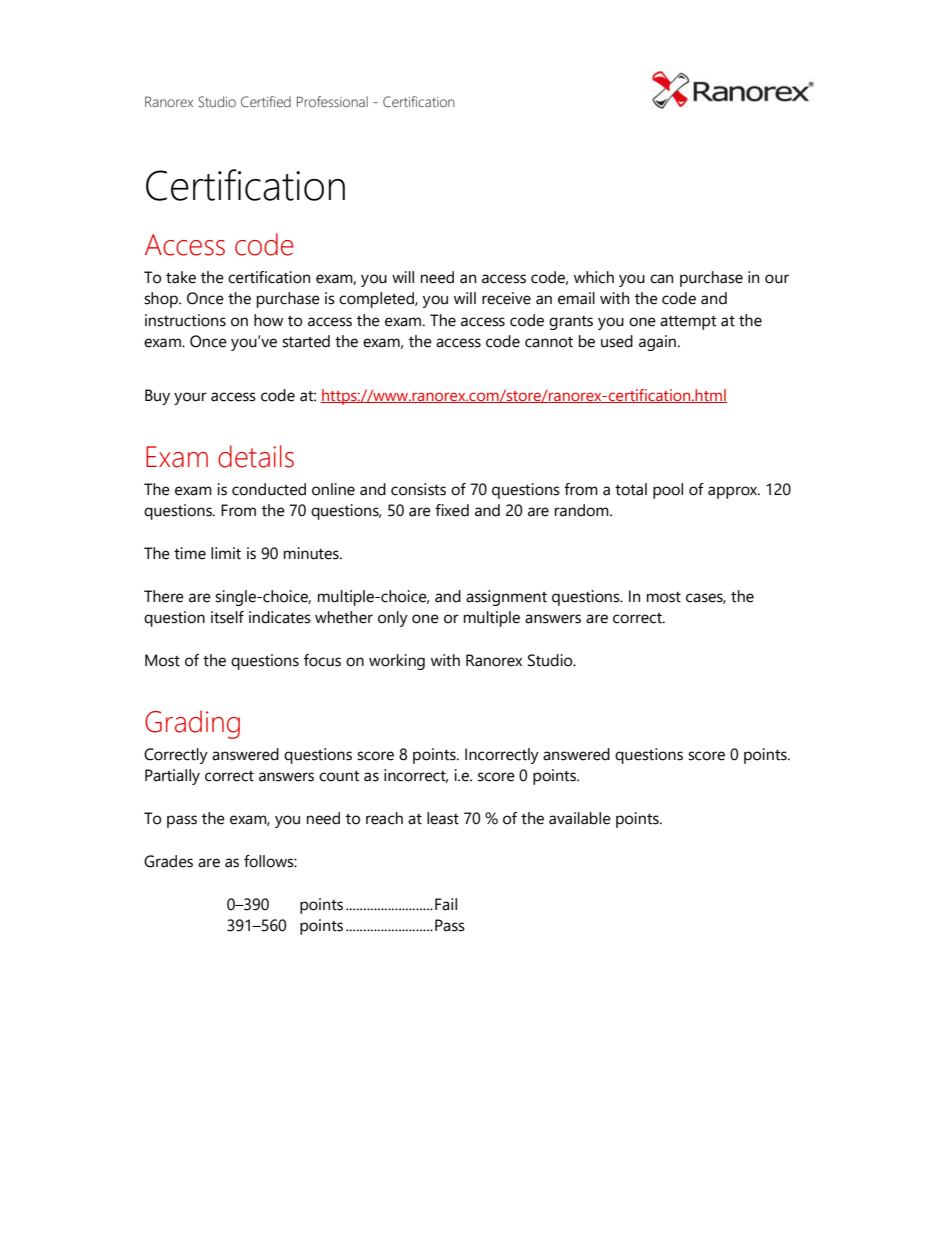 This screenshot has width=952, height=1233. What do you see at coordinates (657, 343) in the screenshot?
I see `again` at bounding box center [657, 343].
